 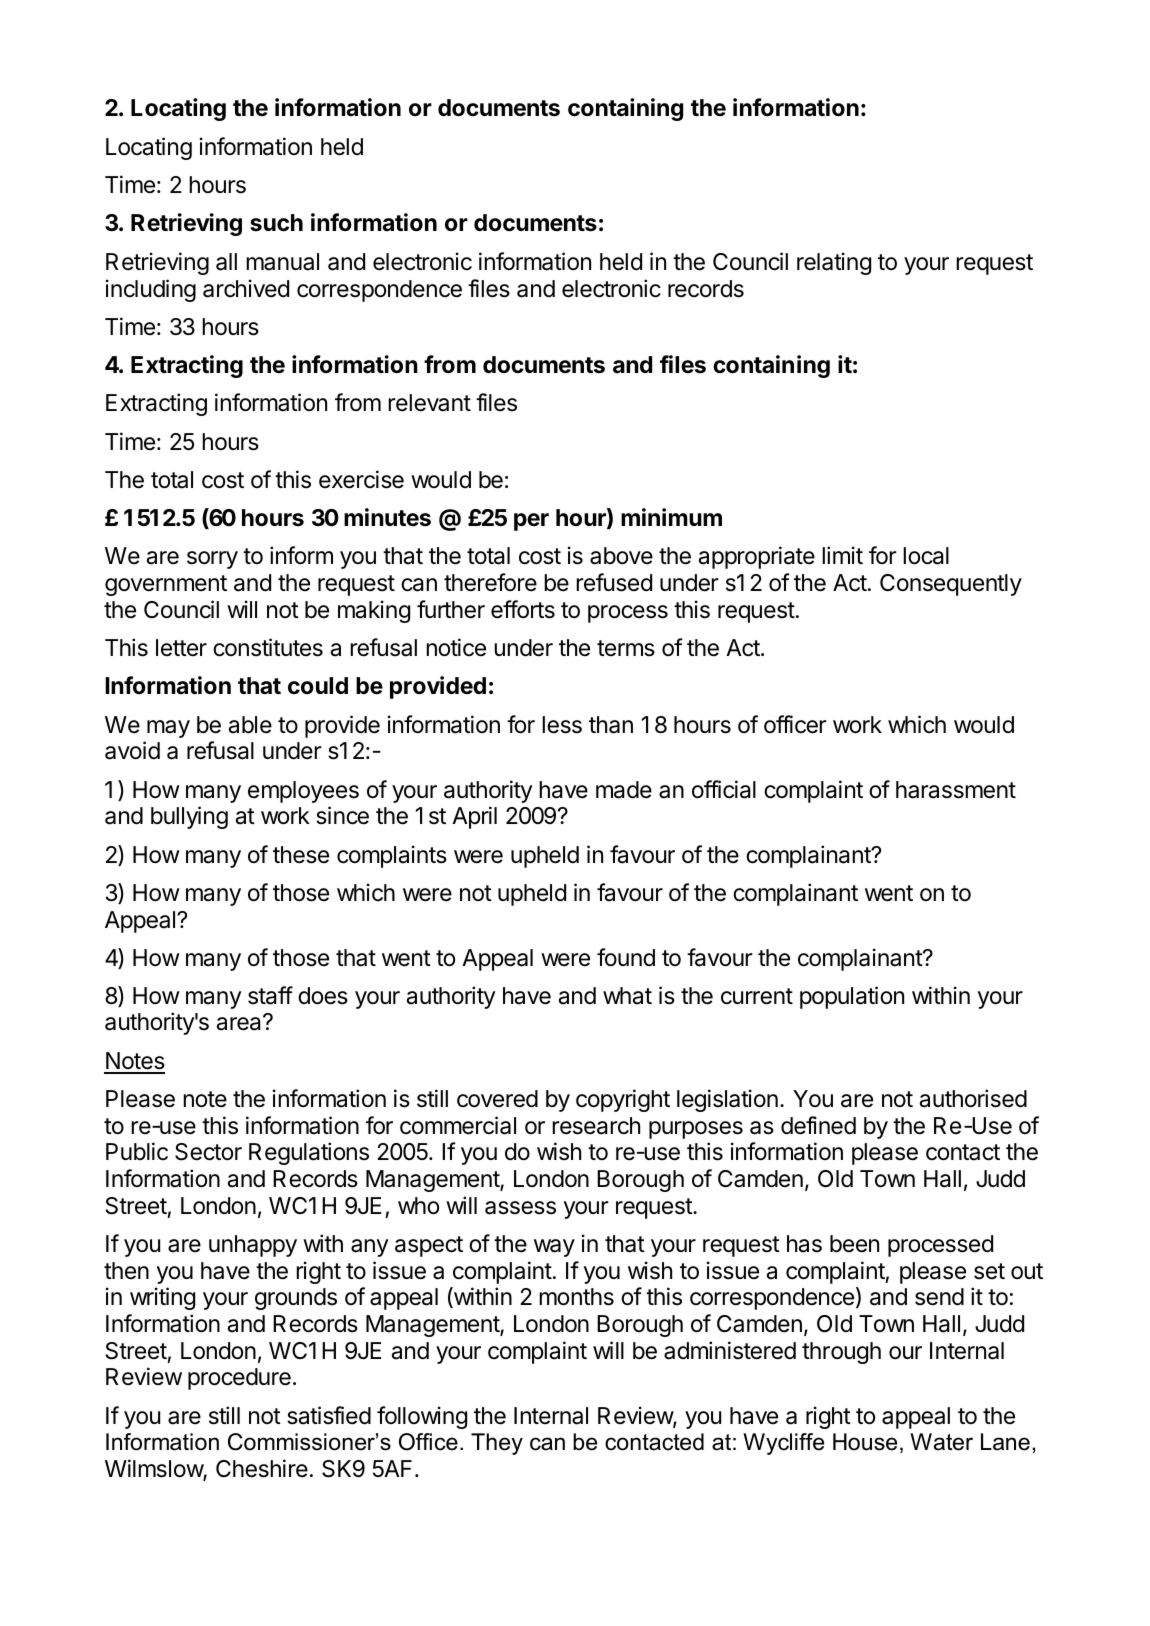 I want to click on archived, so click(x=246, y=288).
